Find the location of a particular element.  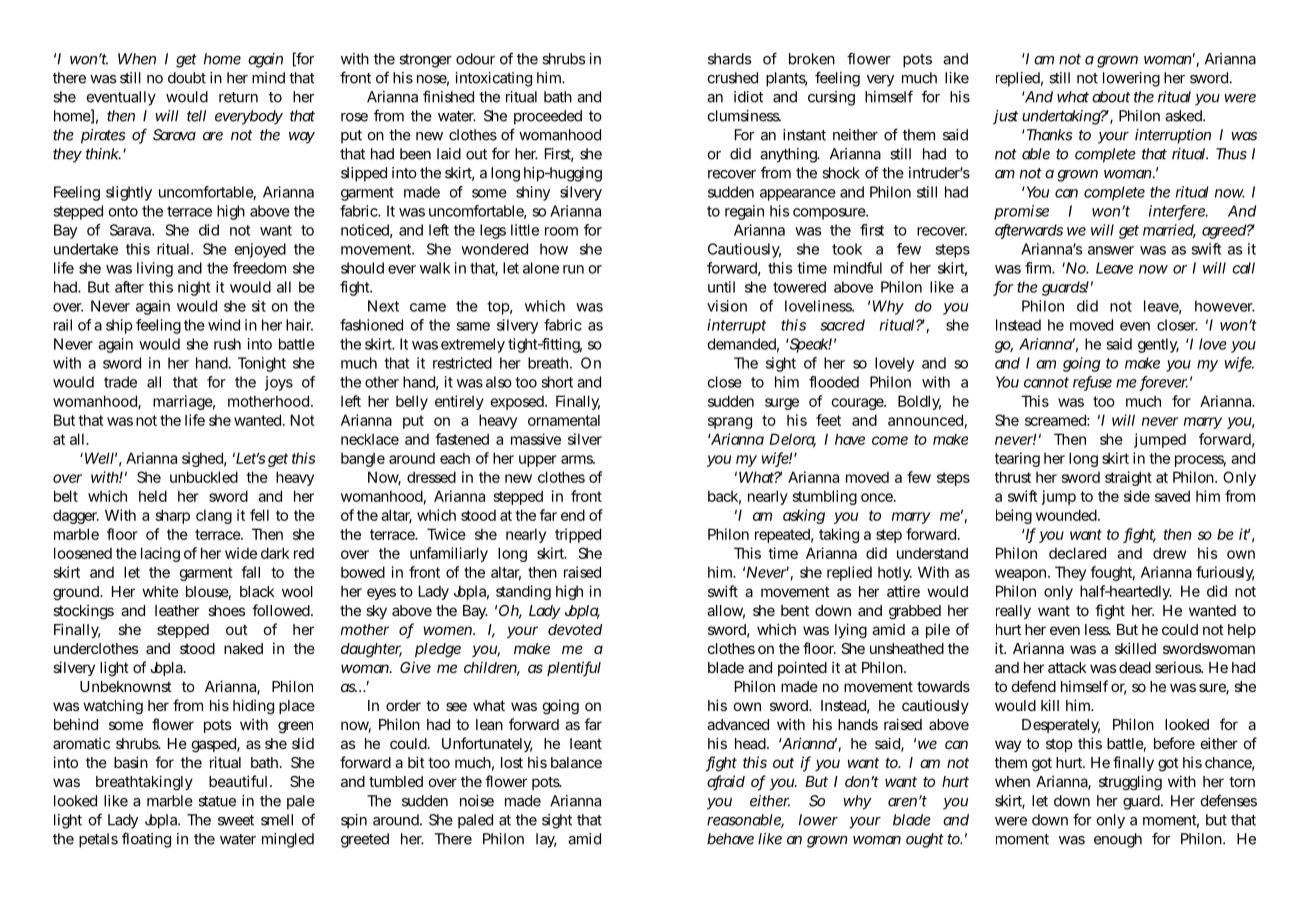

naked is located at coordinates (243, 648).
